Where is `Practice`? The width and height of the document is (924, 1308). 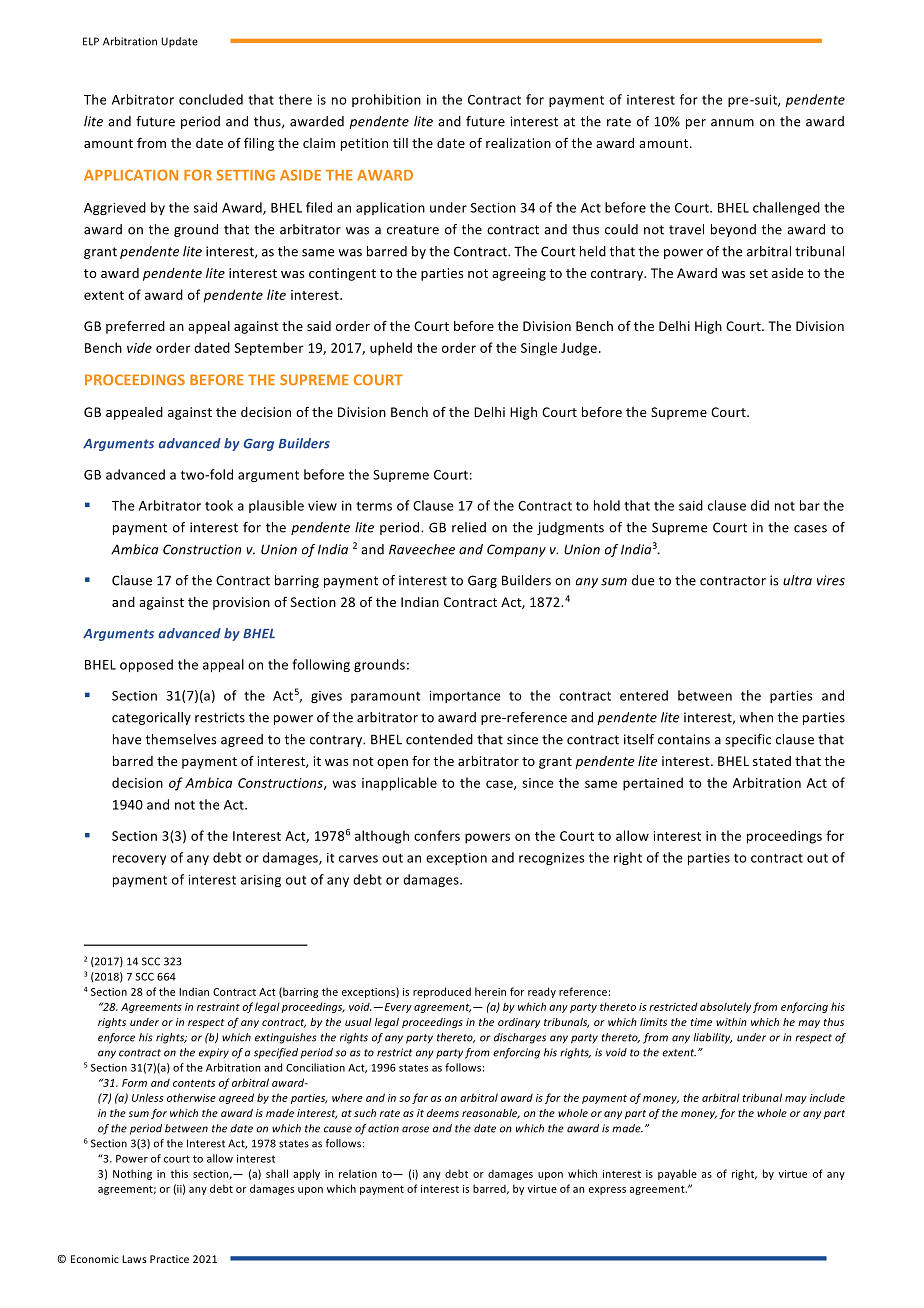
Practice is located at coordinates (169, 1259).
